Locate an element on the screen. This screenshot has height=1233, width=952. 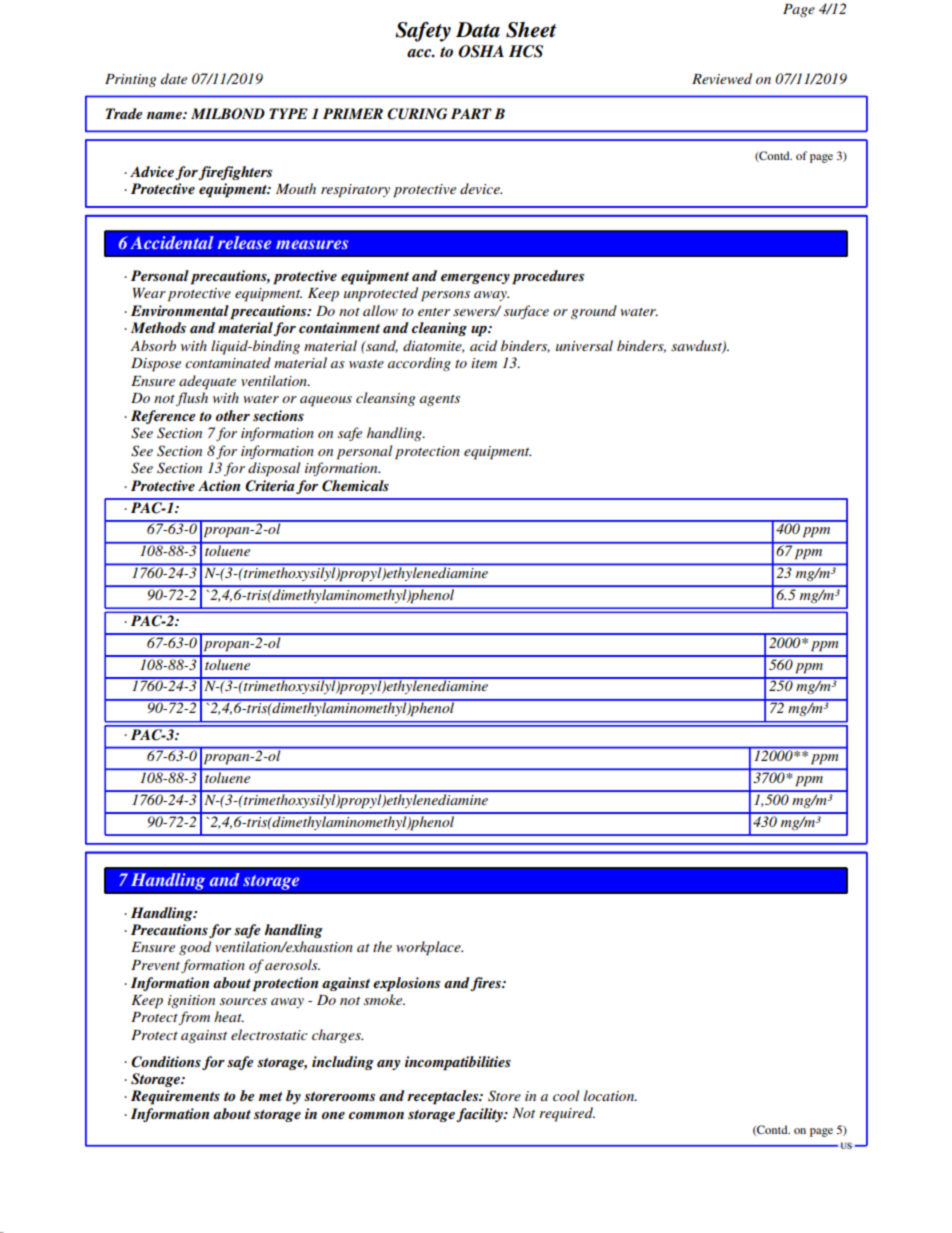
Requirements is located at coordinates (175, 1097).
